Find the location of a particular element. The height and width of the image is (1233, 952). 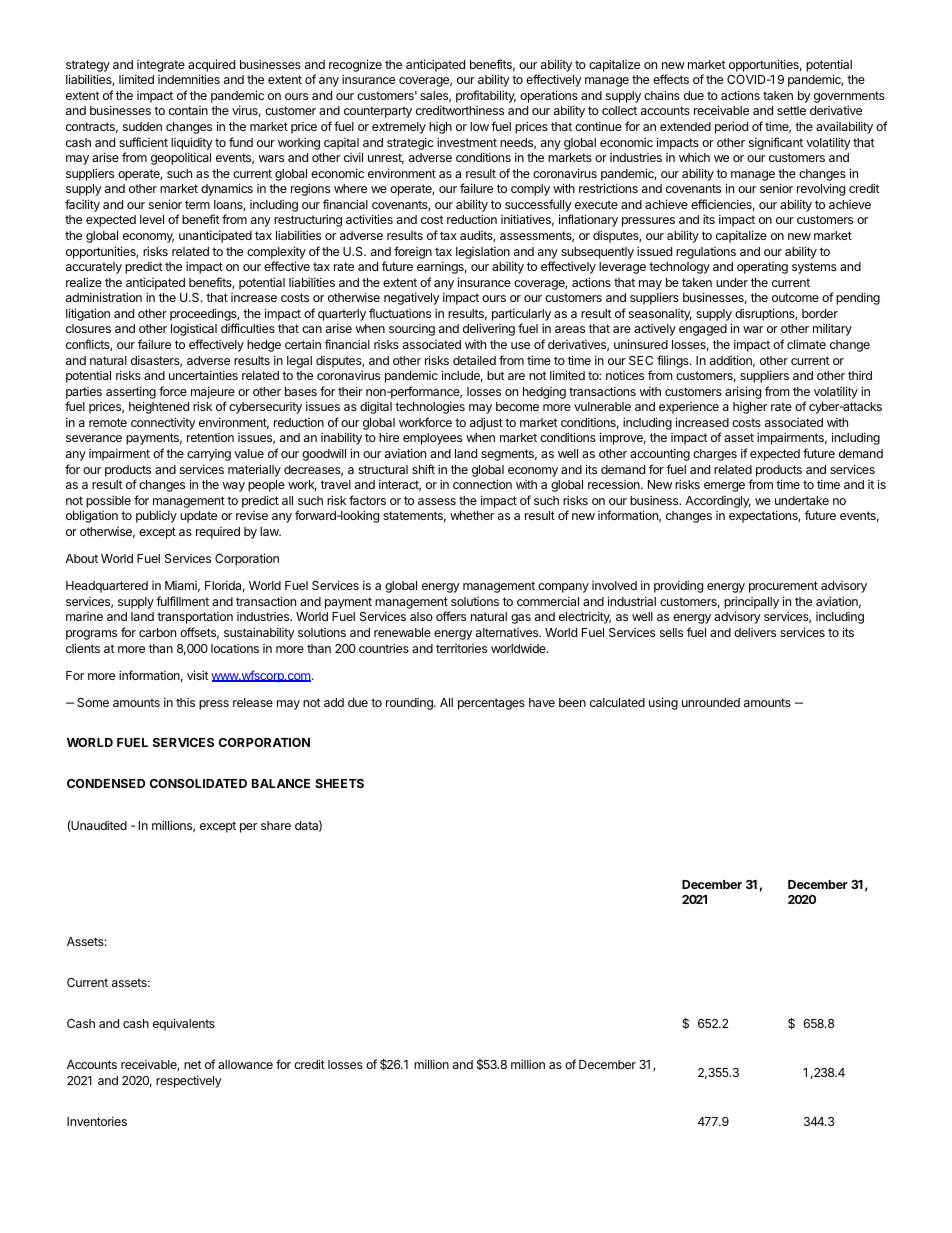

contain is located at coordinates (188, 110).
